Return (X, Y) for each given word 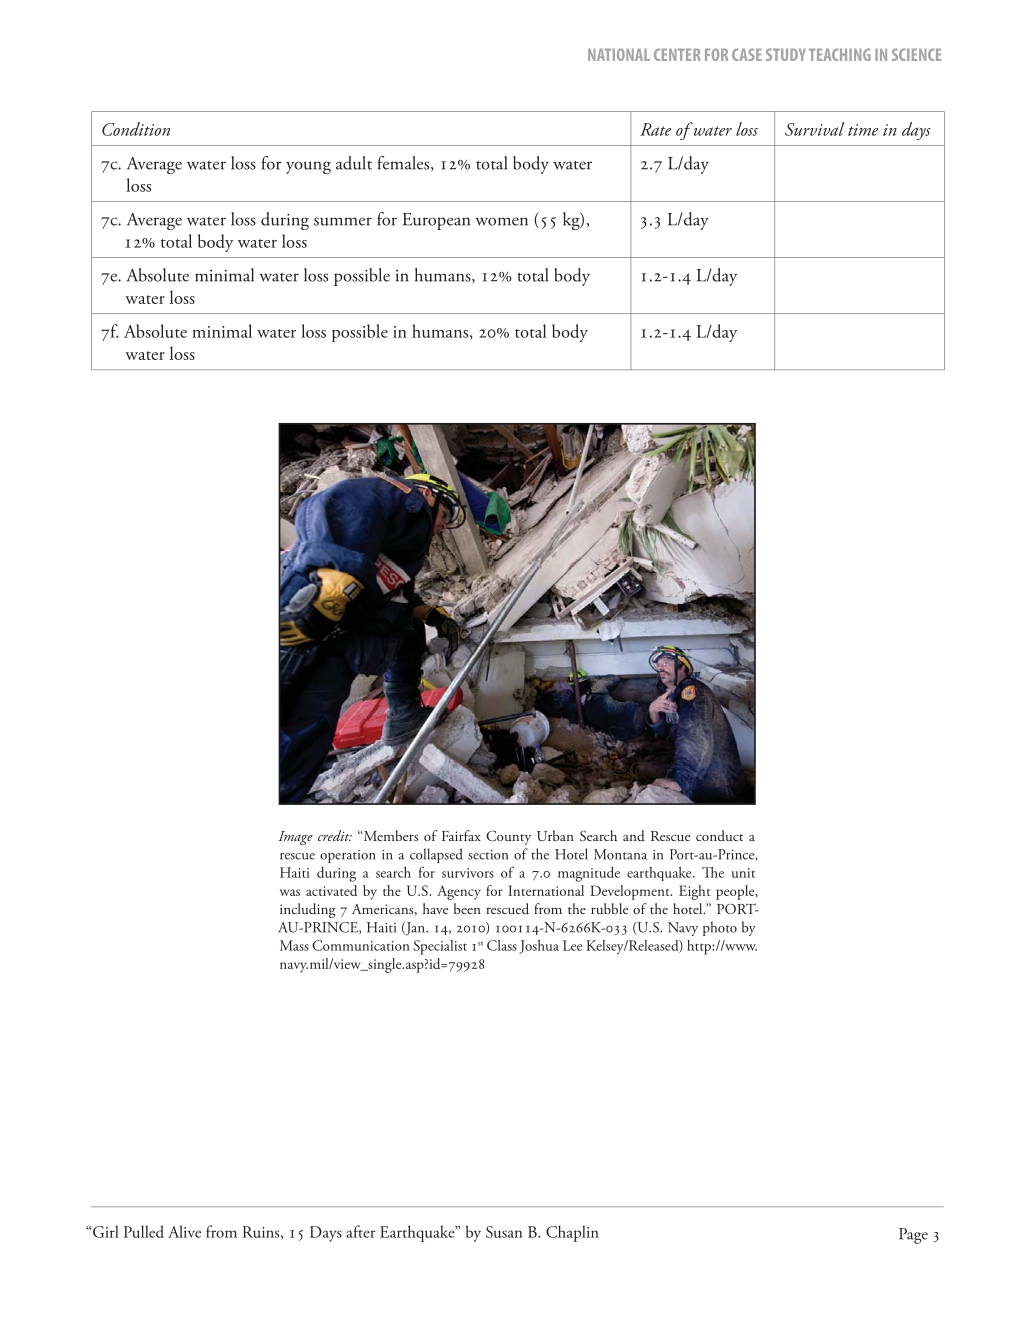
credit (335, 835)
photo (720, 928)
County (508, 837)
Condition (136, 129)
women (502, 221)
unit (743, 873)
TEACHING (840, 54)
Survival (814, 129)
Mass (294, 945)
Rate (655, 129)
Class (502, 945)
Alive (184, 1231)
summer (343, 221)
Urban (555, 835)
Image (296, 838)
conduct (719, 835)
